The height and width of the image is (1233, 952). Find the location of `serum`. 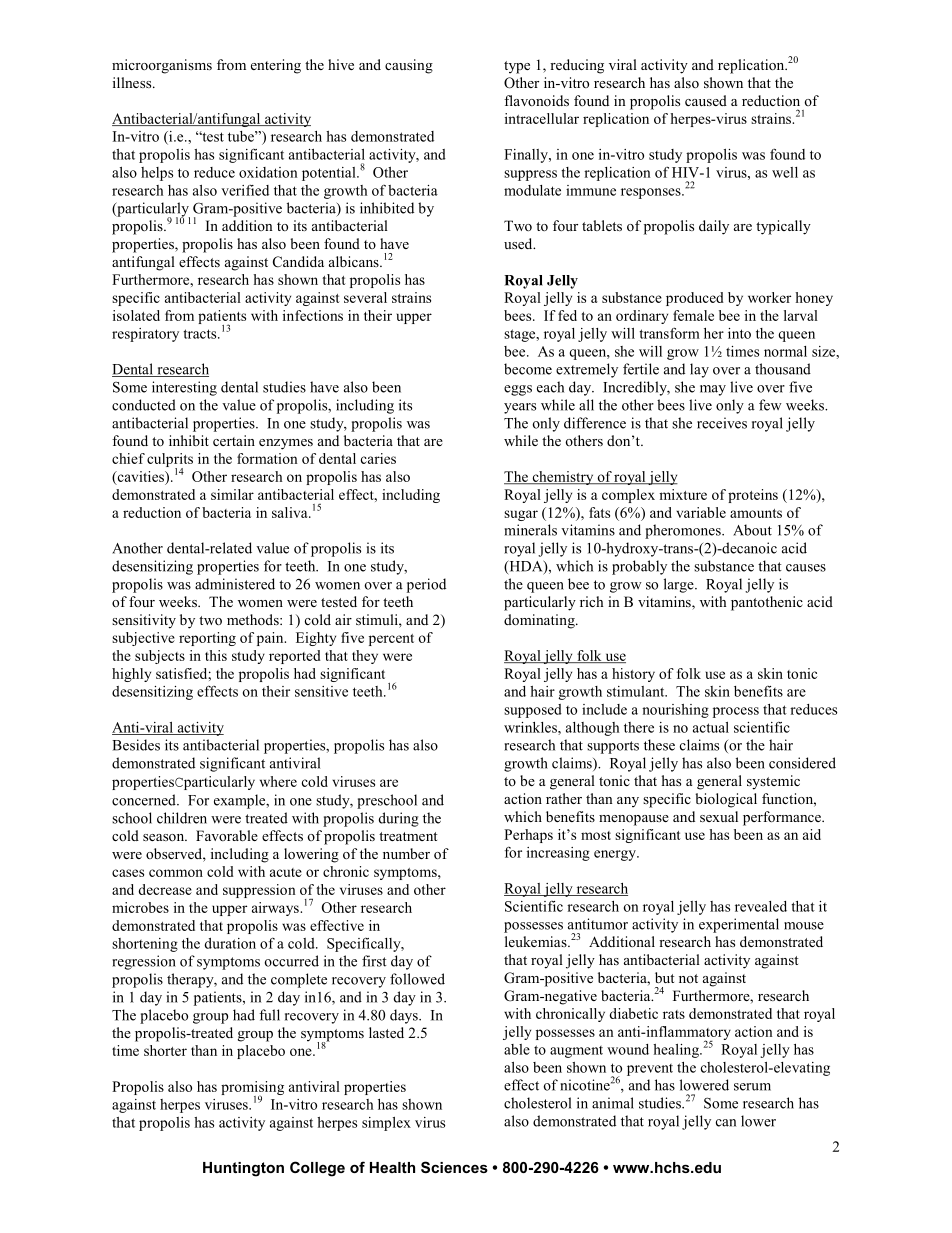

serum is located at coordinates (752, 1087).
